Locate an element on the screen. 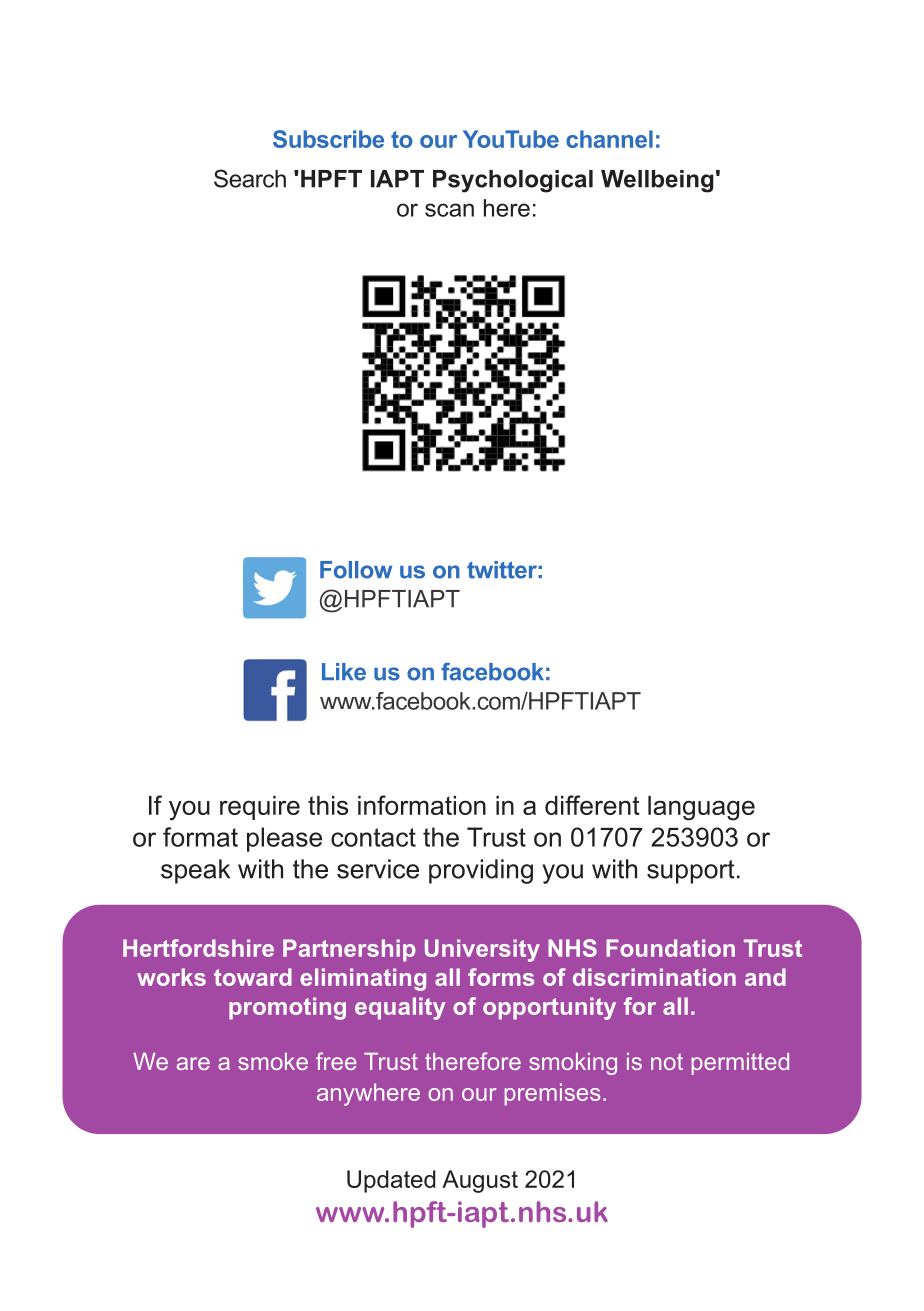 The height and width of the screenshot is (1311, 924). August is located at coordinates (480, 1181).
